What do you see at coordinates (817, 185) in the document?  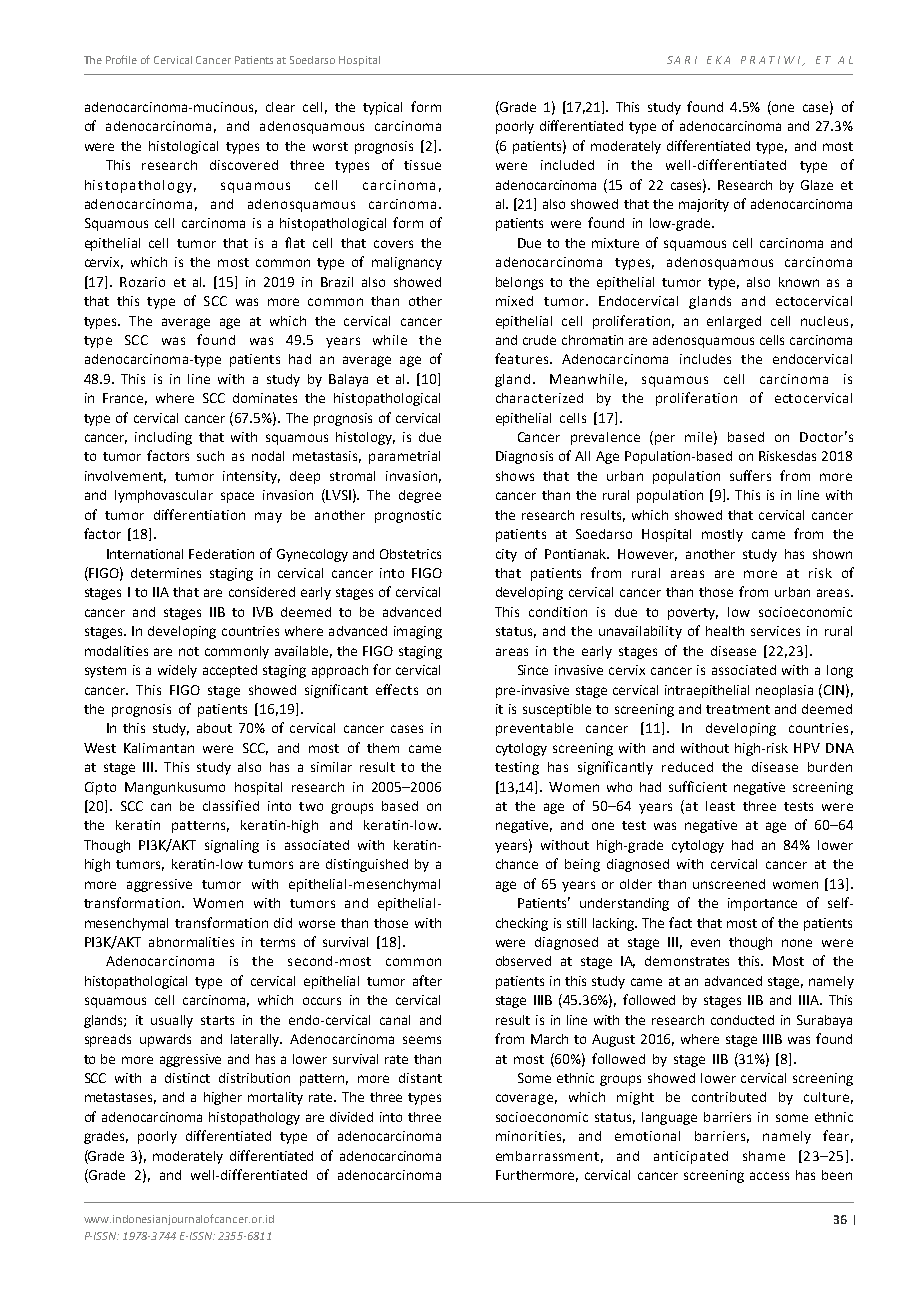 I see `Glaze` at bounding box center [817, 185].
